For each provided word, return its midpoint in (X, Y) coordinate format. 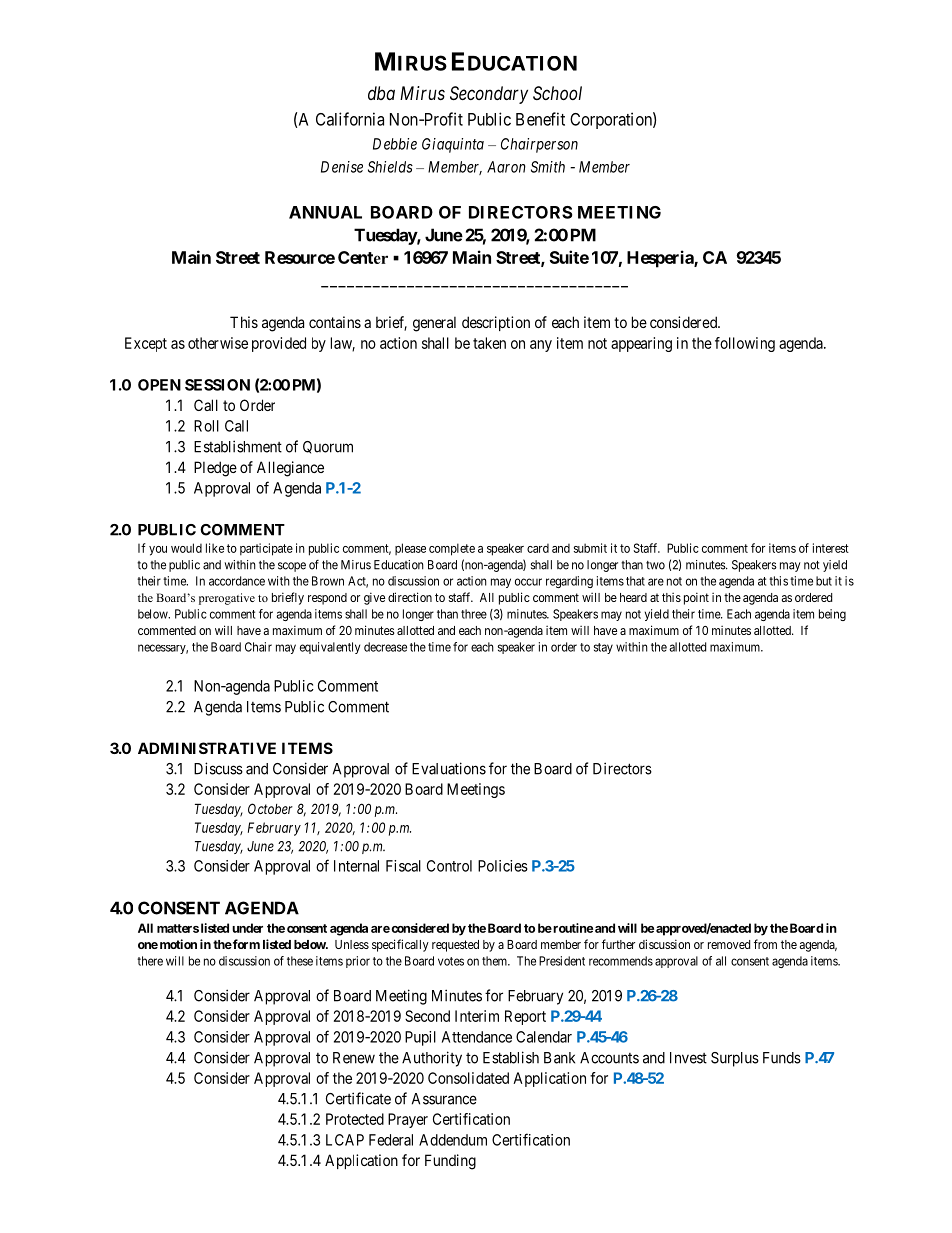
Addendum (453, 1140)
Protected (355, 1119)
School (557, 93)
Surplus (735, 1059)
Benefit (540, 119)
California (350, 119)
